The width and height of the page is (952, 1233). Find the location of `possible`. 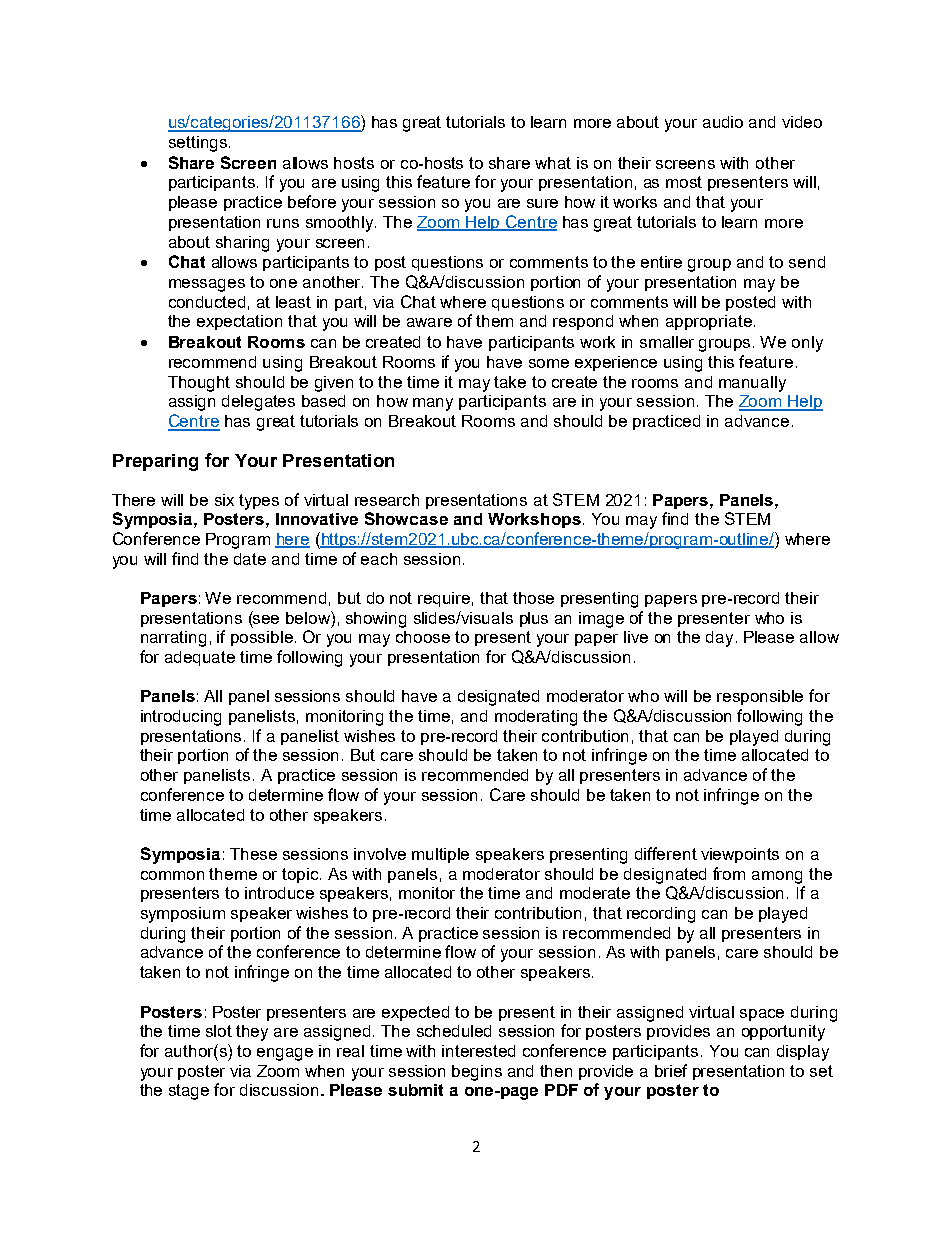

possible is located at coordinates (262, 638).
